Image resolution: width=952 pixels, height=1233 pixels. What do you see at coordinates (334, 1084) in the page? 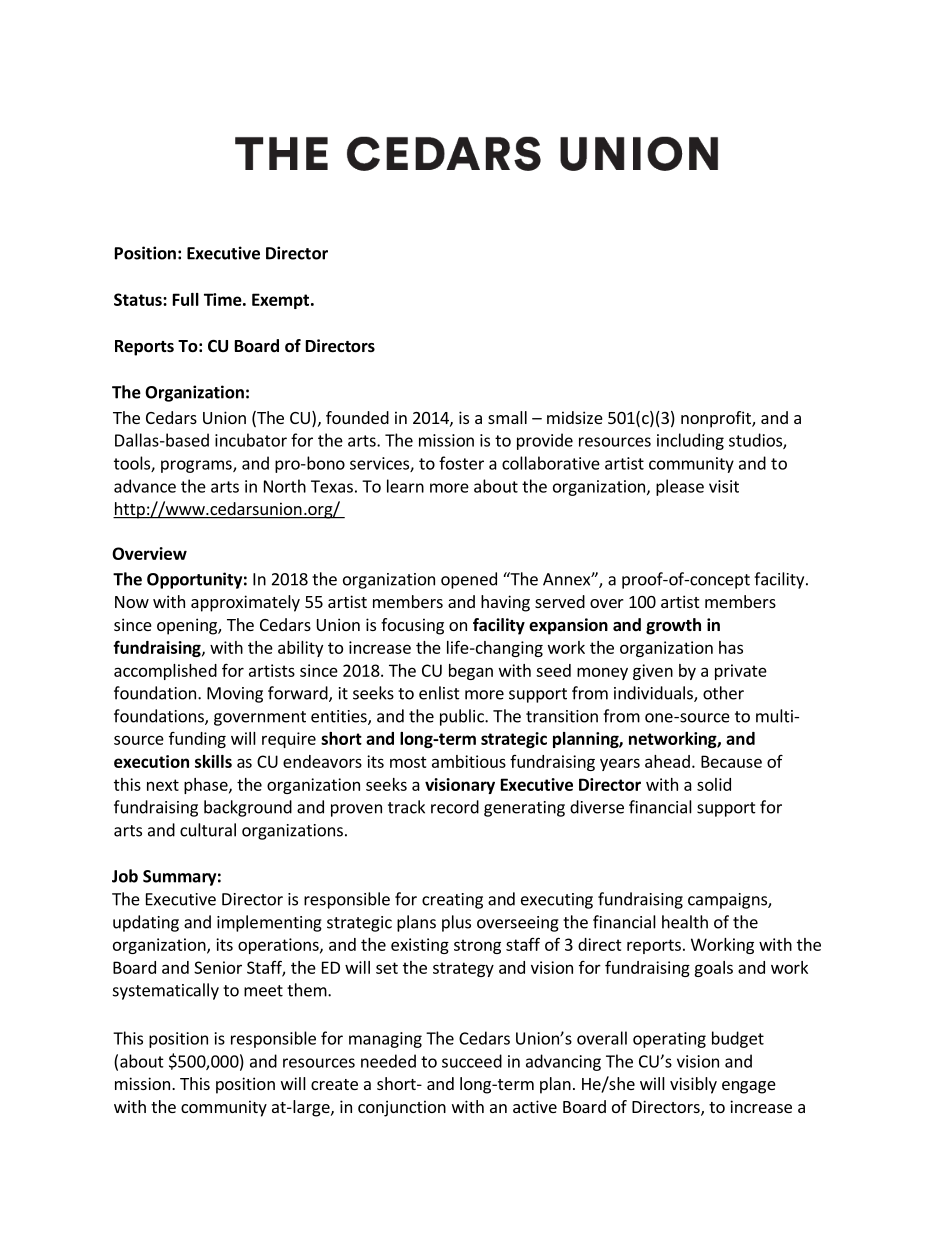
I see `create` at bounding box center [334, 1084].
